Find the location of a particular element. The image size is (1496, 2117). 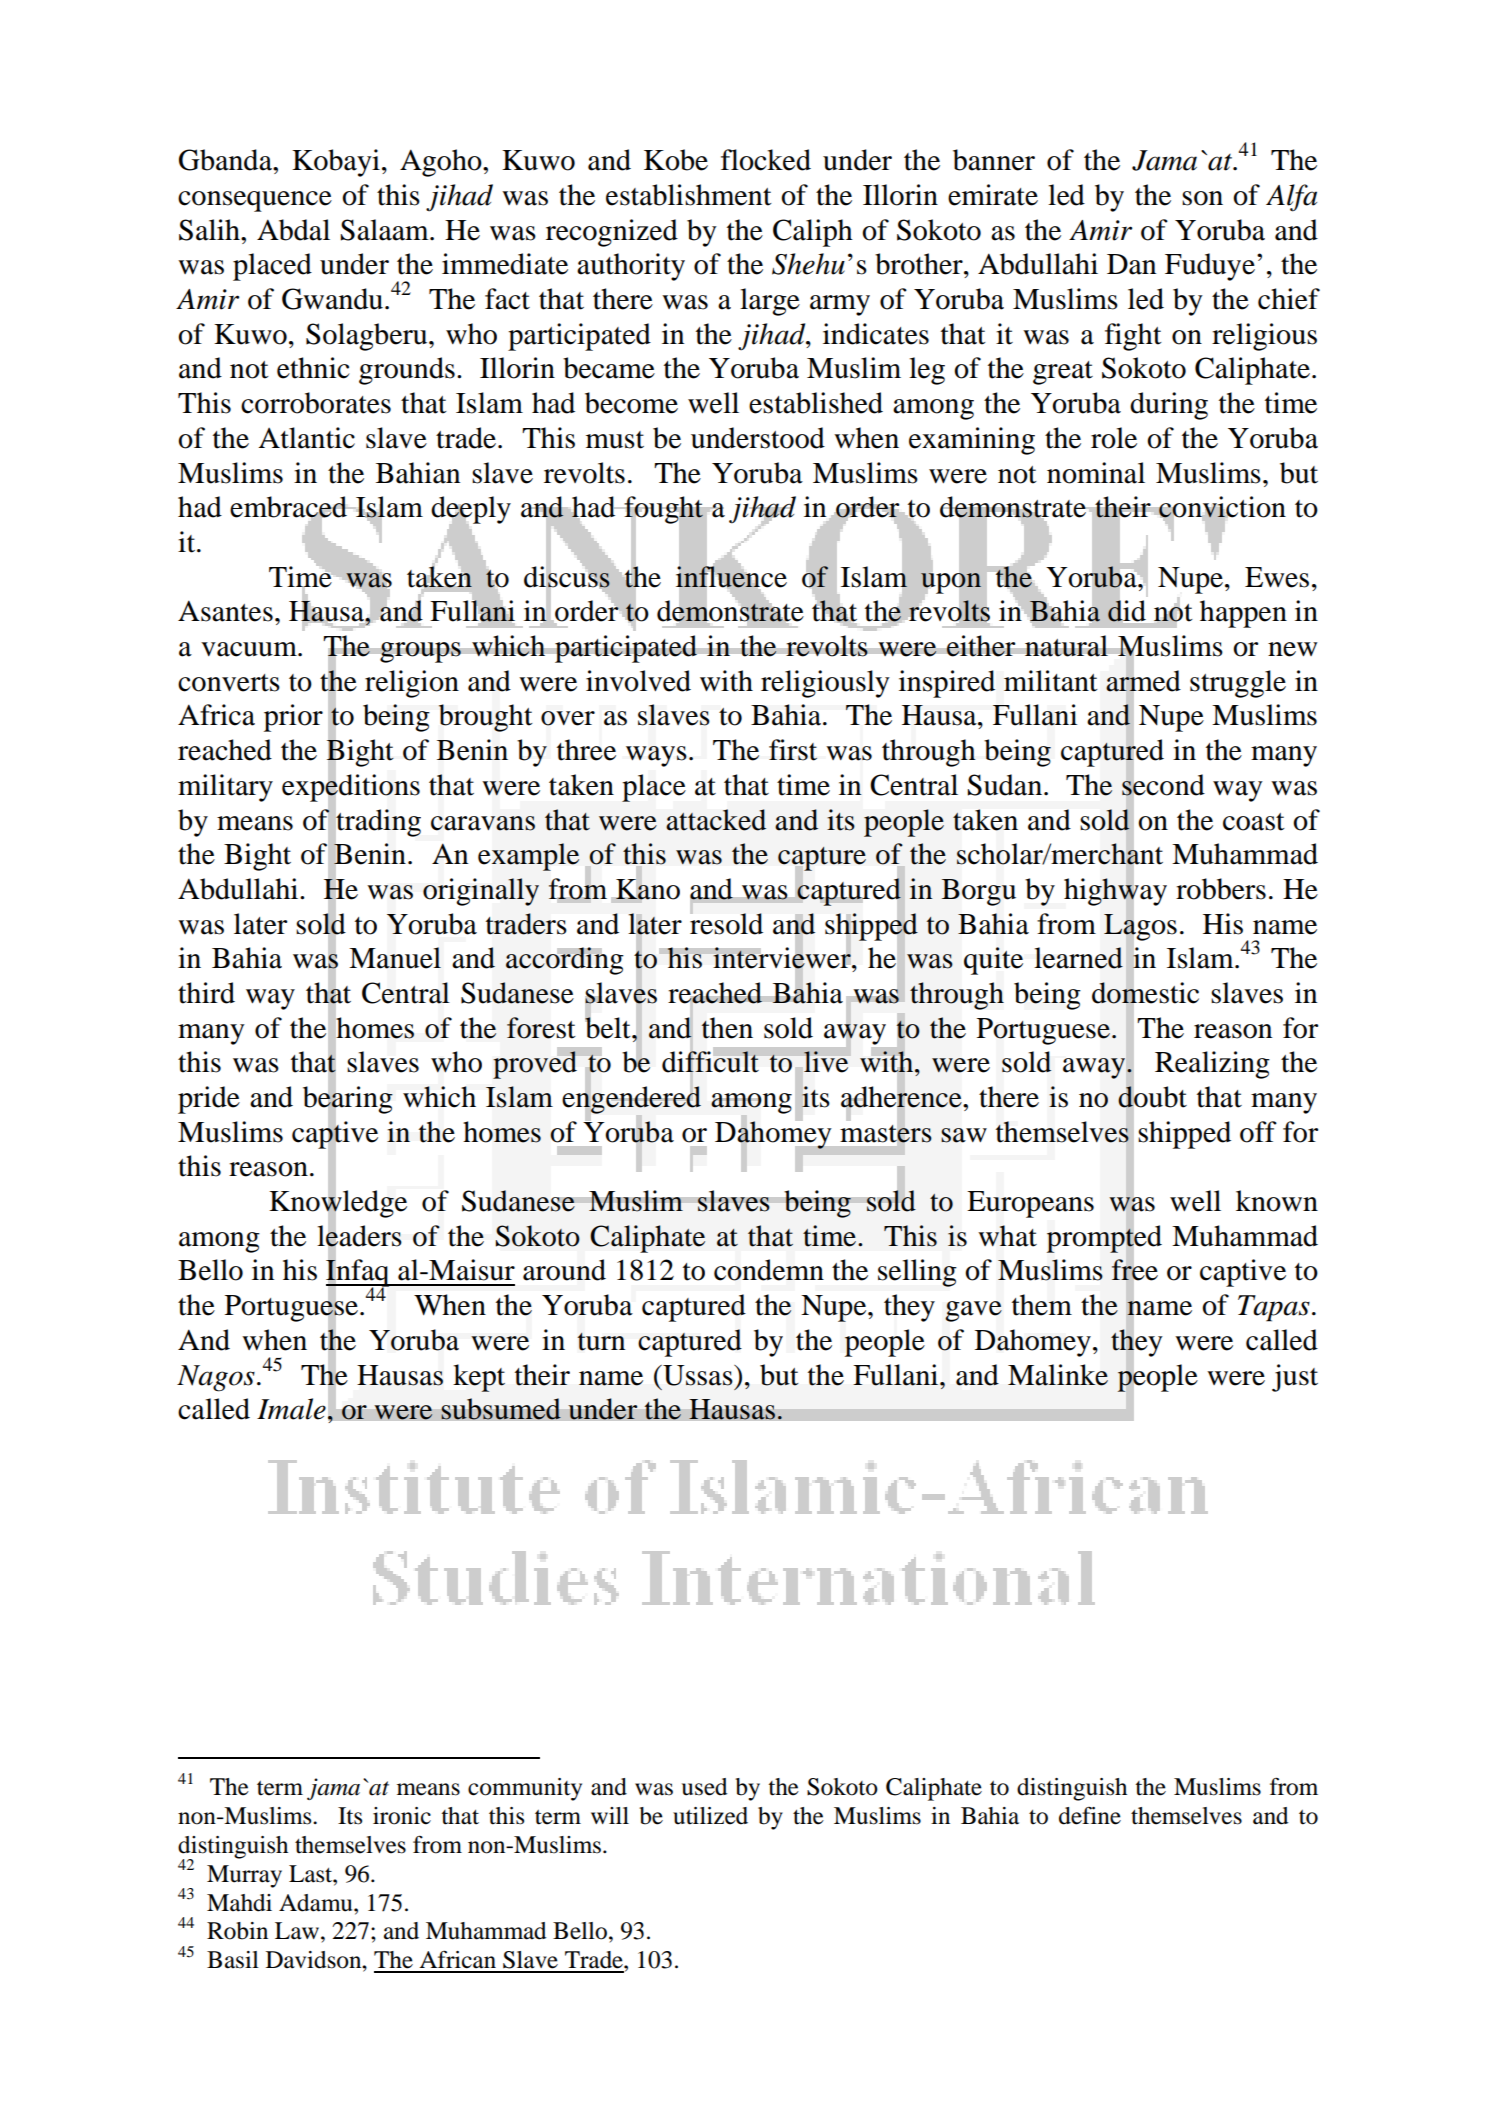

utilized is located at coordinates (710, 1816).
